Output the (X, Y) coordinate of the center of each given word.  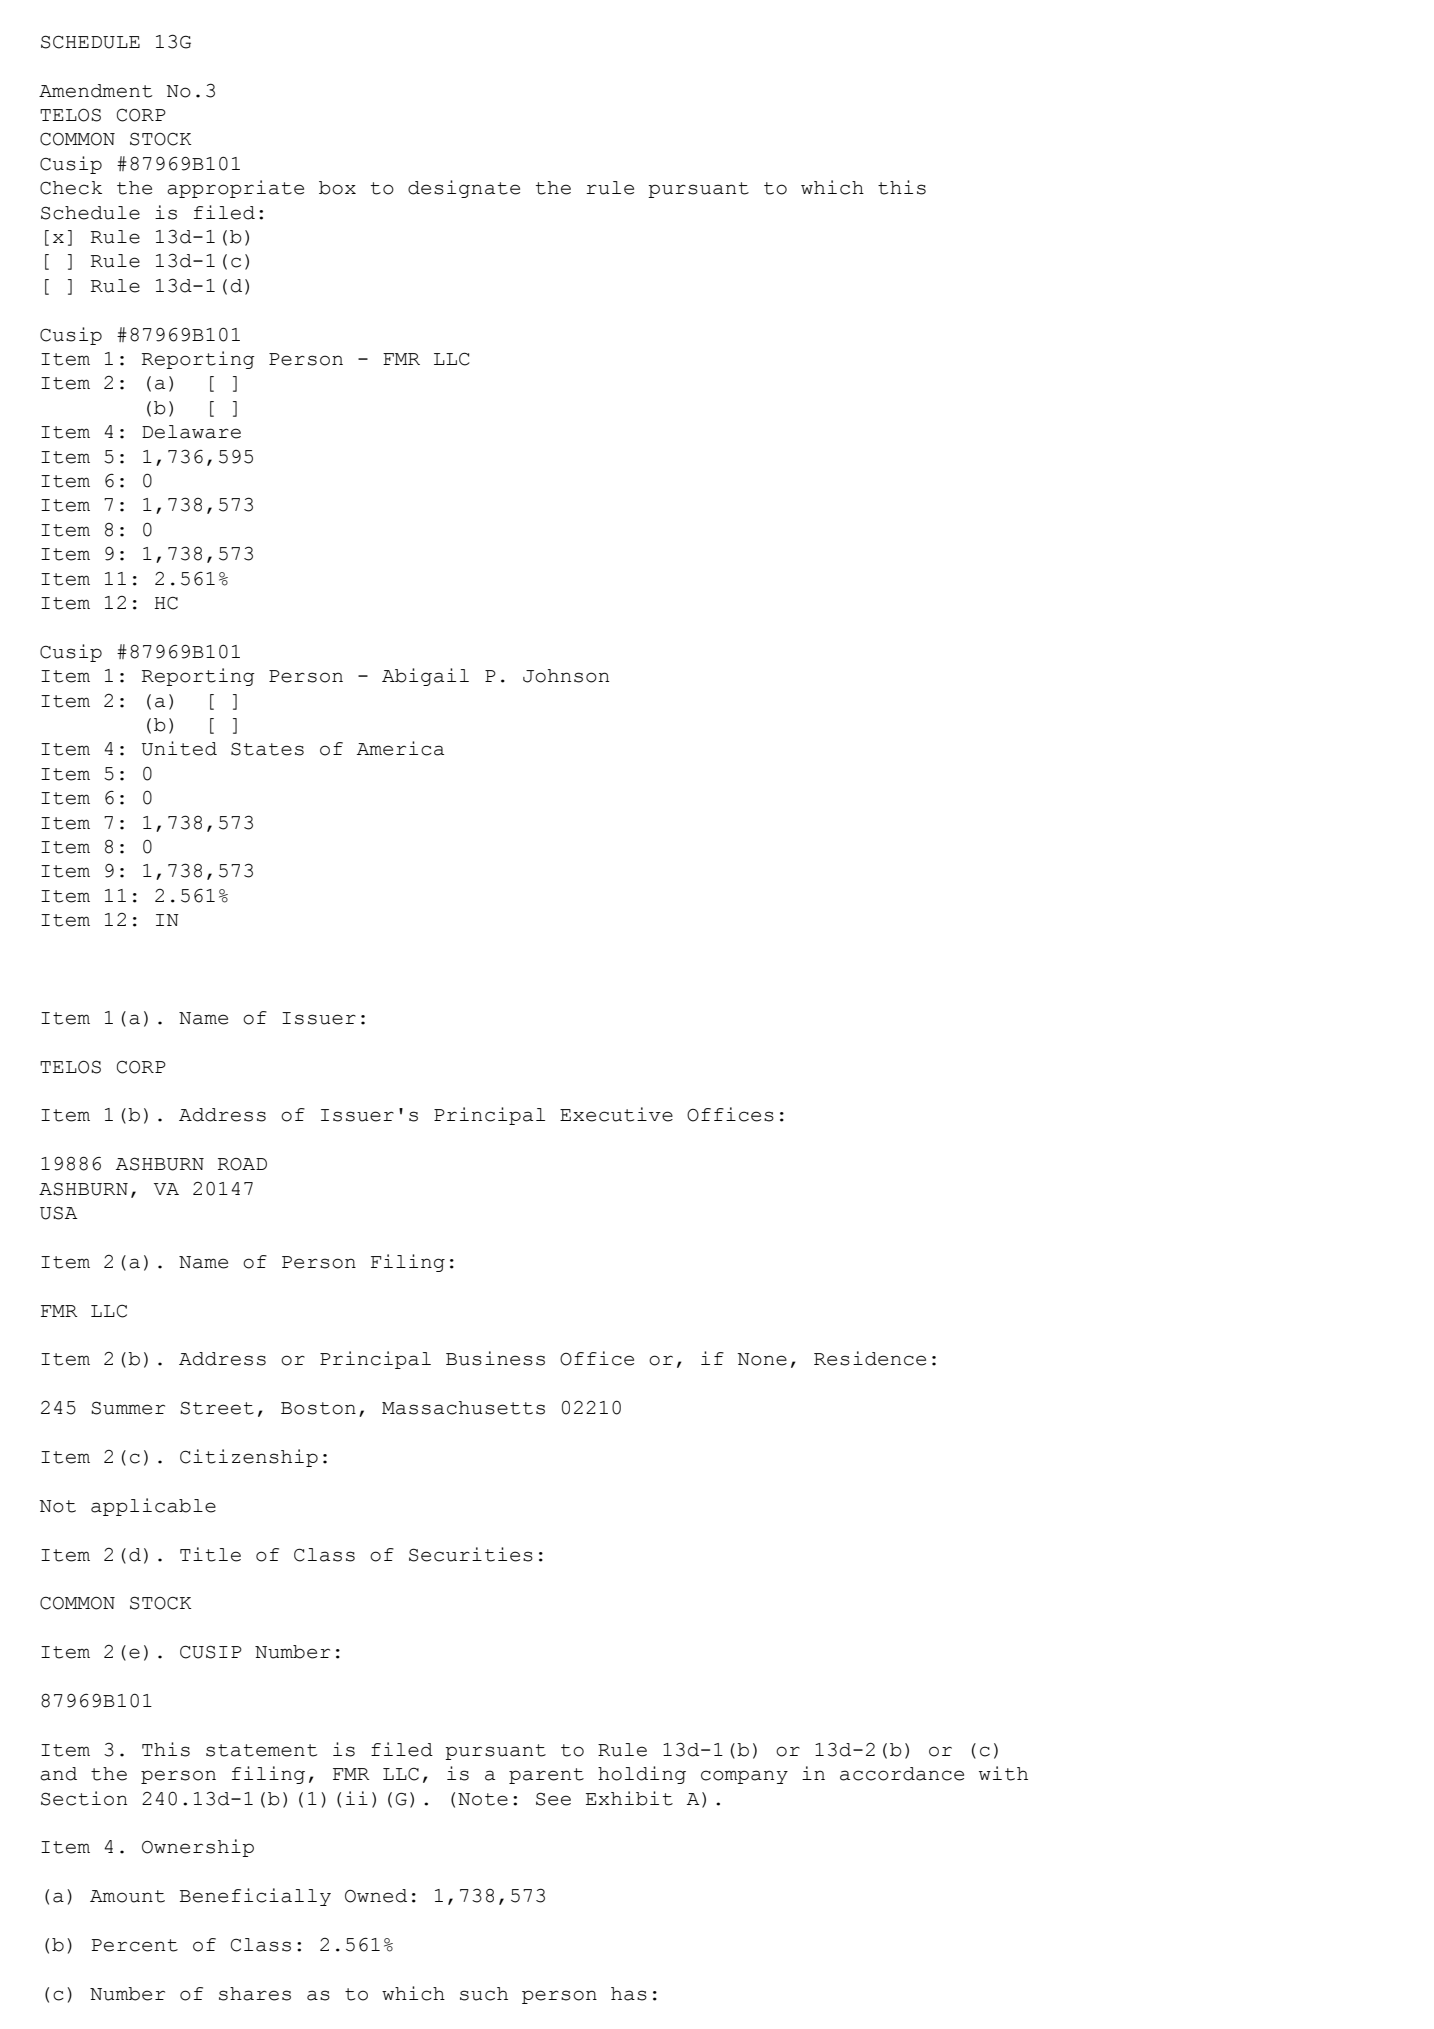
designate (464, 189)
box (337, 188)
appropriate (235, 189)
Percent (135, 1945)
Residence (870, 1358)
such (484, 1994)
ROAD (242, 1164)
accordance (902, 1774)
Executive (616, 1114)
